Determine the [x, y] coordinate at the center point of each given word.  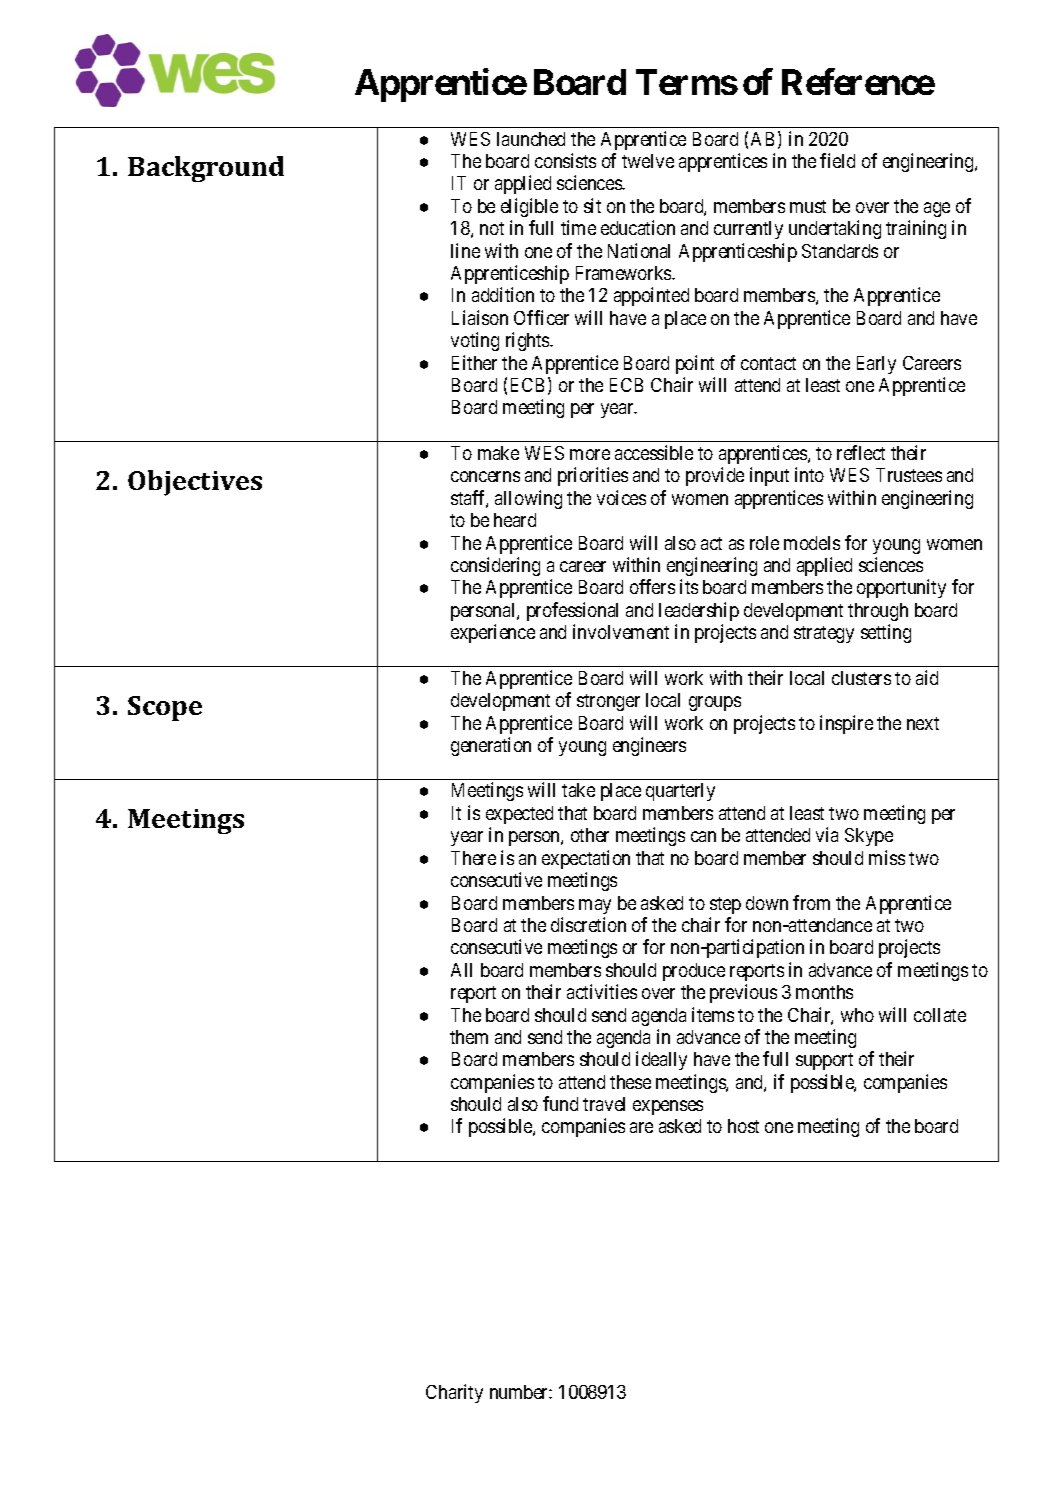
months [824, 992]
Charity [454, 1393]
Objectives [195, 483]
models [812, 543]
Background [206, 169]
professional [572, 611]
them [469, 1037]
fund [560, 1103]
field [837, 160]
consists [565, 160]
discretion [588, 924]
